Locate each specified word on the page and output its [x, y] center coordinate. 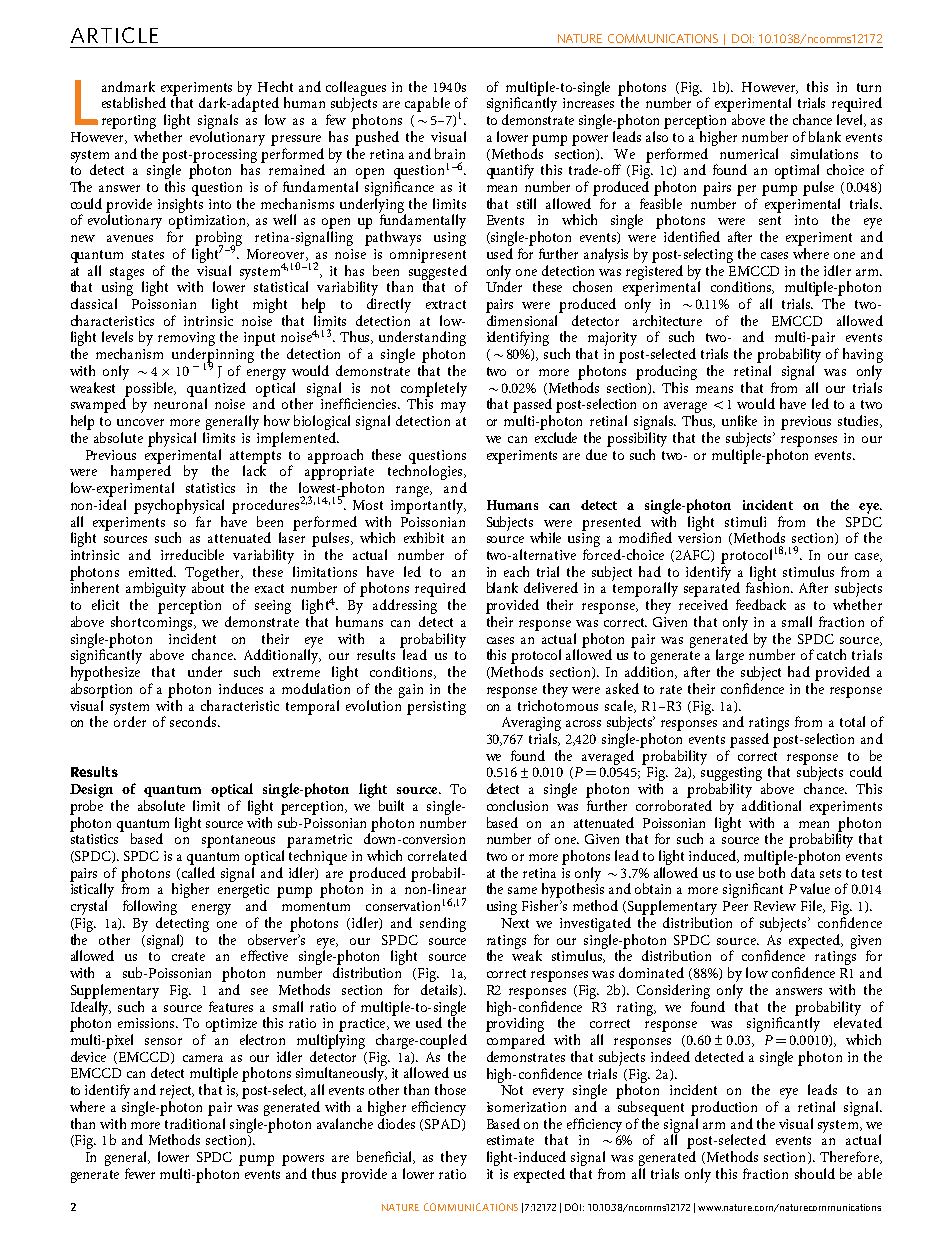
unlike [739, 420]
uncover [140, 422]
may [453, 407]
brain [450, 153]
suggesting [731, 775]
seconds [194, 721]
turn [869, 87]
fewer [140, 1173]
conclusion [517, 805]
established [134, 102]
